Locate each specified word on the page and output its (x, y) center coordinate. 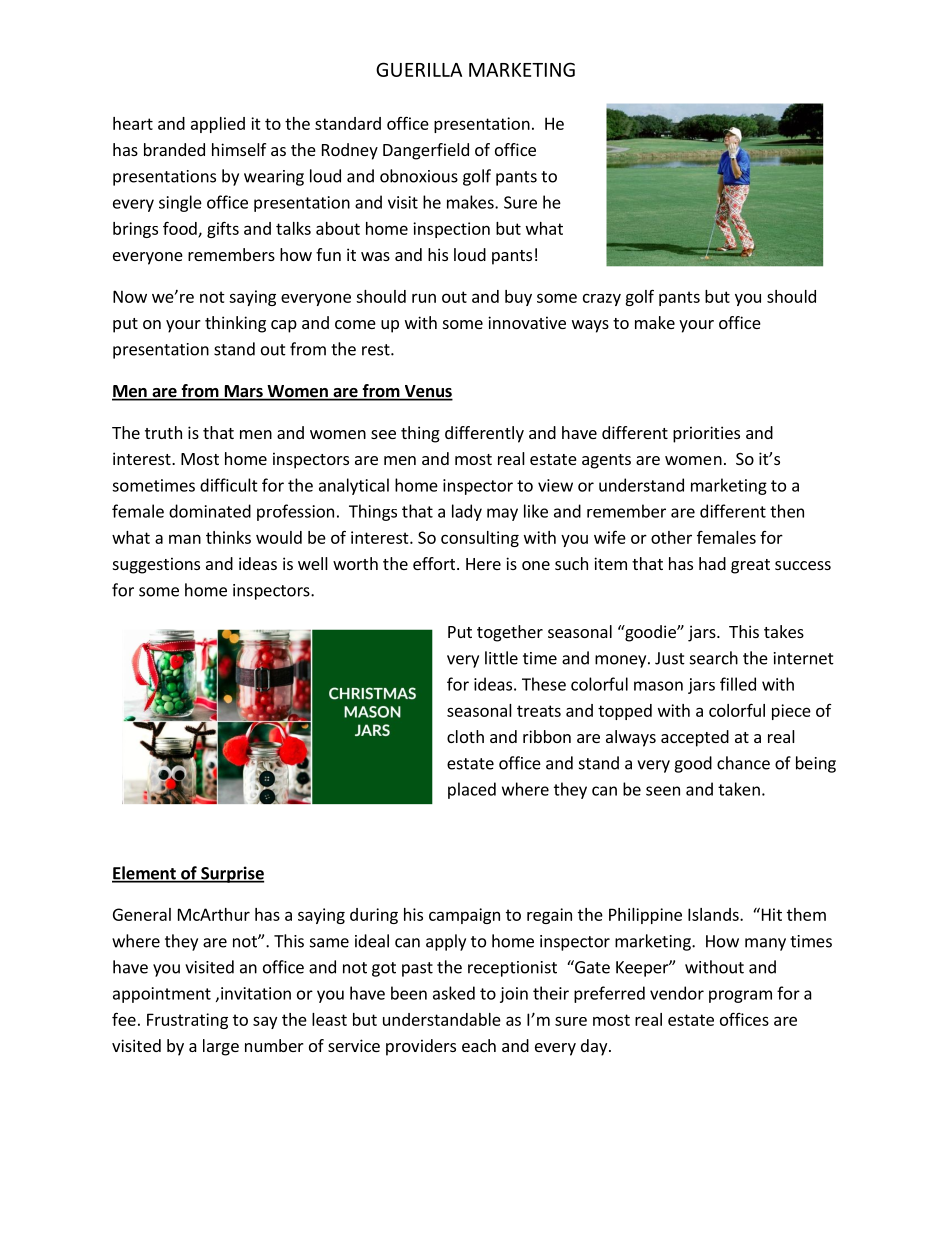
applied (218, 125)
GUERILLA (419, 69)
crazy (602, 299)
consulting (480, 539)
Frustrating (187, 1021)
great (750, 566)
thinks (228, 537)
